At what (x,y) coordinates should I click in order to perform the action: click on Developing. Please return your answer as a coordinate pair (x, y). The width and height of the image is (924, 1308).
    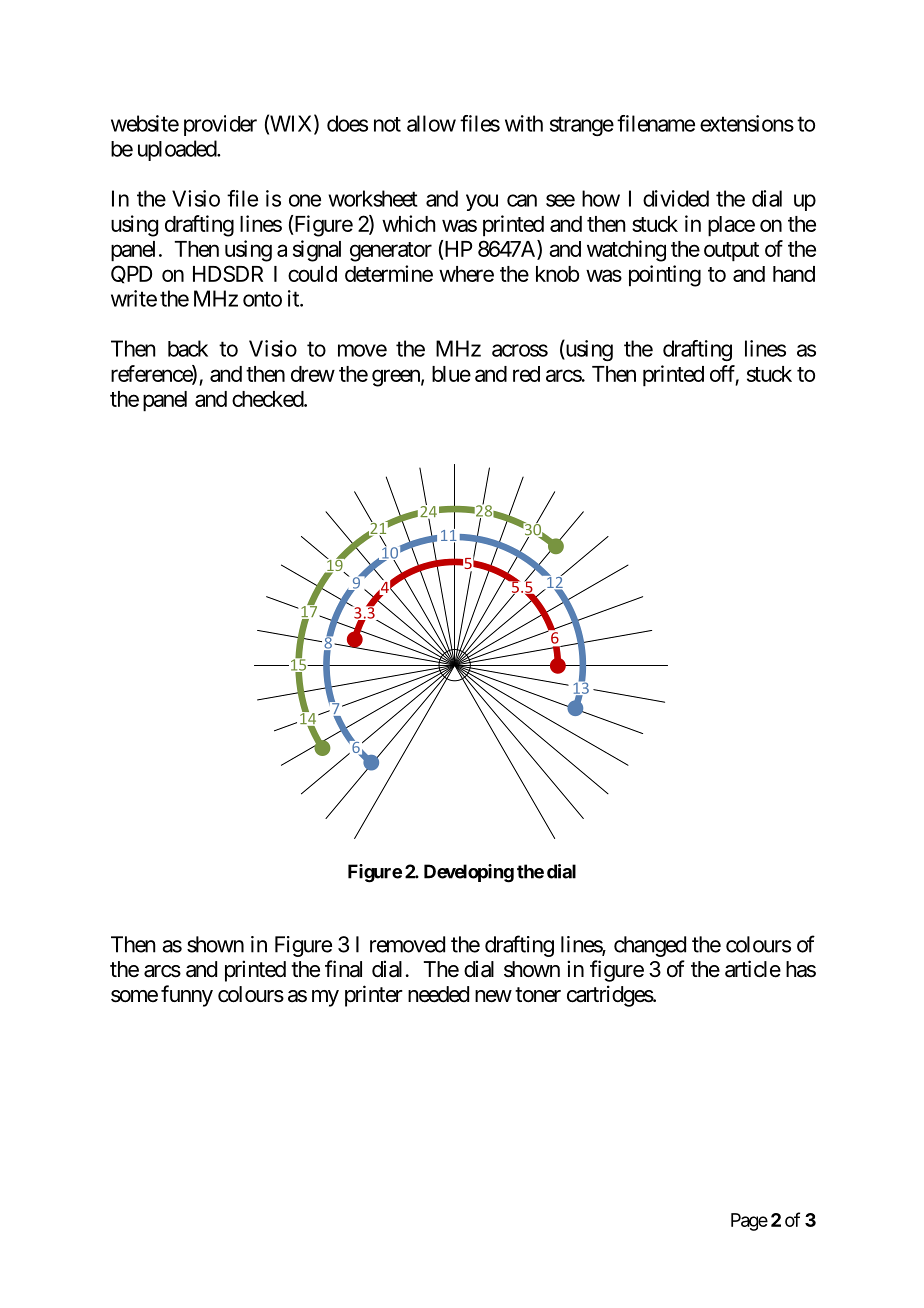
    Looking at the image, I should click on (469, 873).
